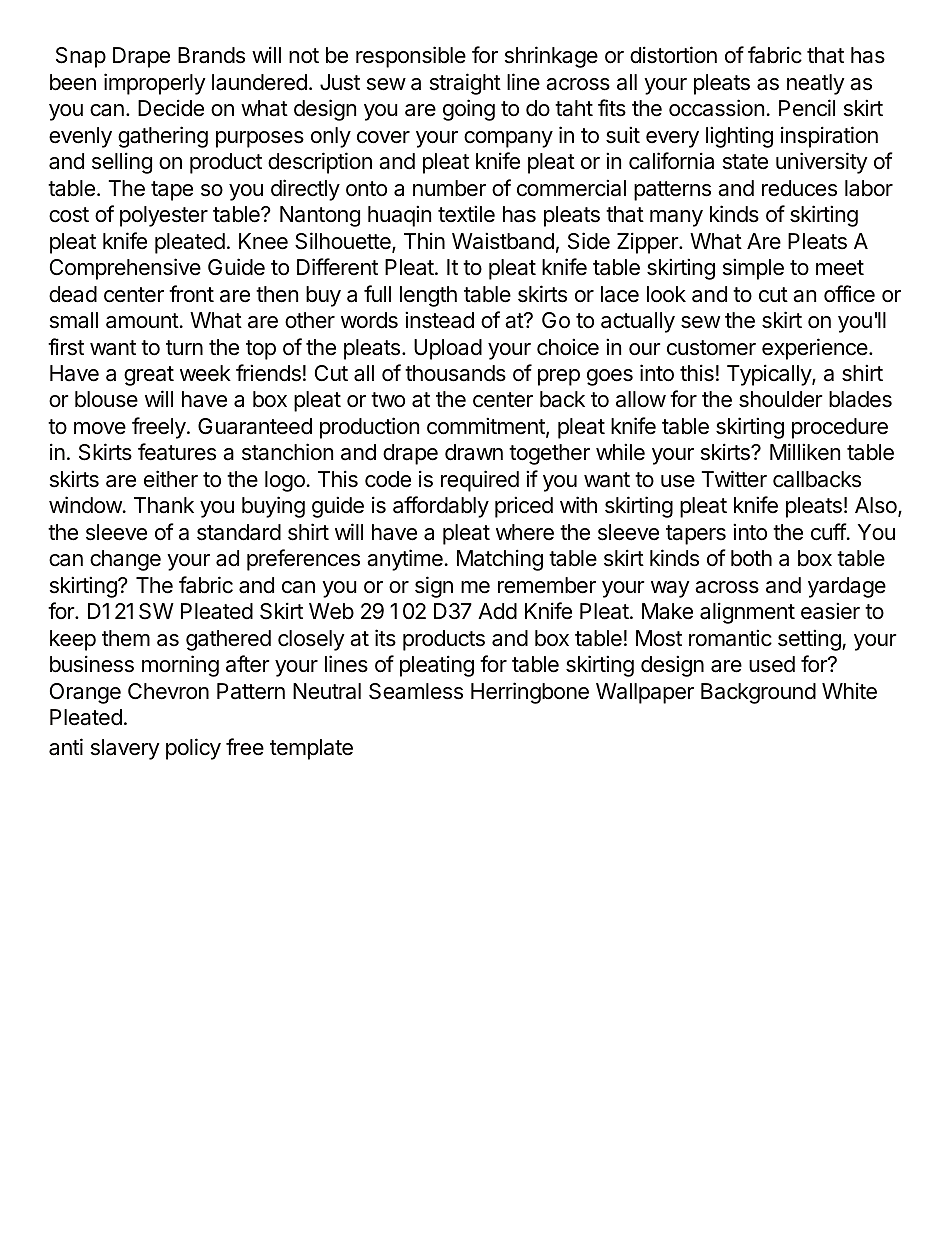 The image size is (952, 1233). What do you see at coordinates (106, 399) in the screenshot?
I see `blouse` at bounding box center [106, 399].
